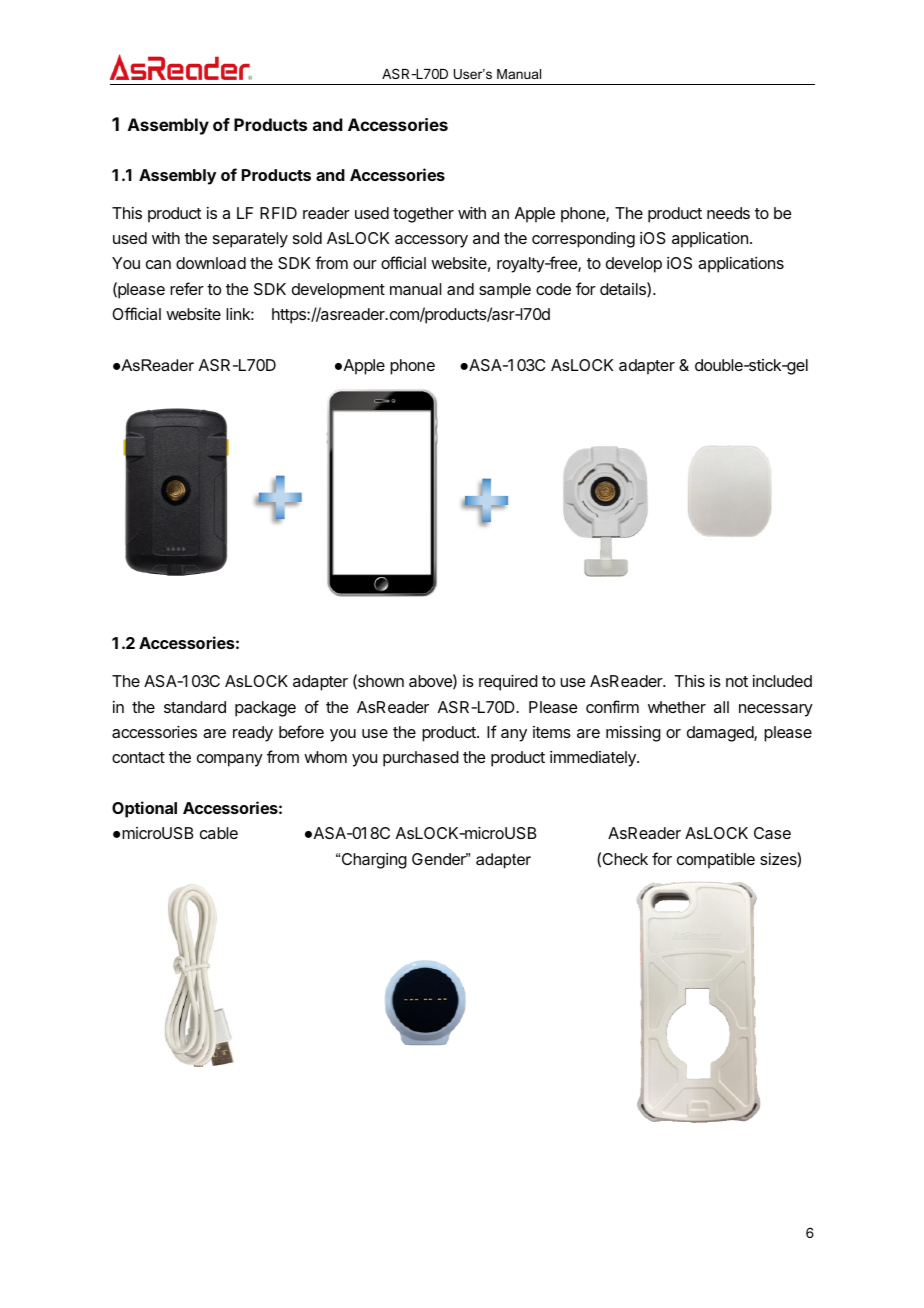 This screenshot has height=1308, width=924. What do you see at coordinates (195, 707) in the screenshot?
I see `standard` at bounding box center [195, 707].
